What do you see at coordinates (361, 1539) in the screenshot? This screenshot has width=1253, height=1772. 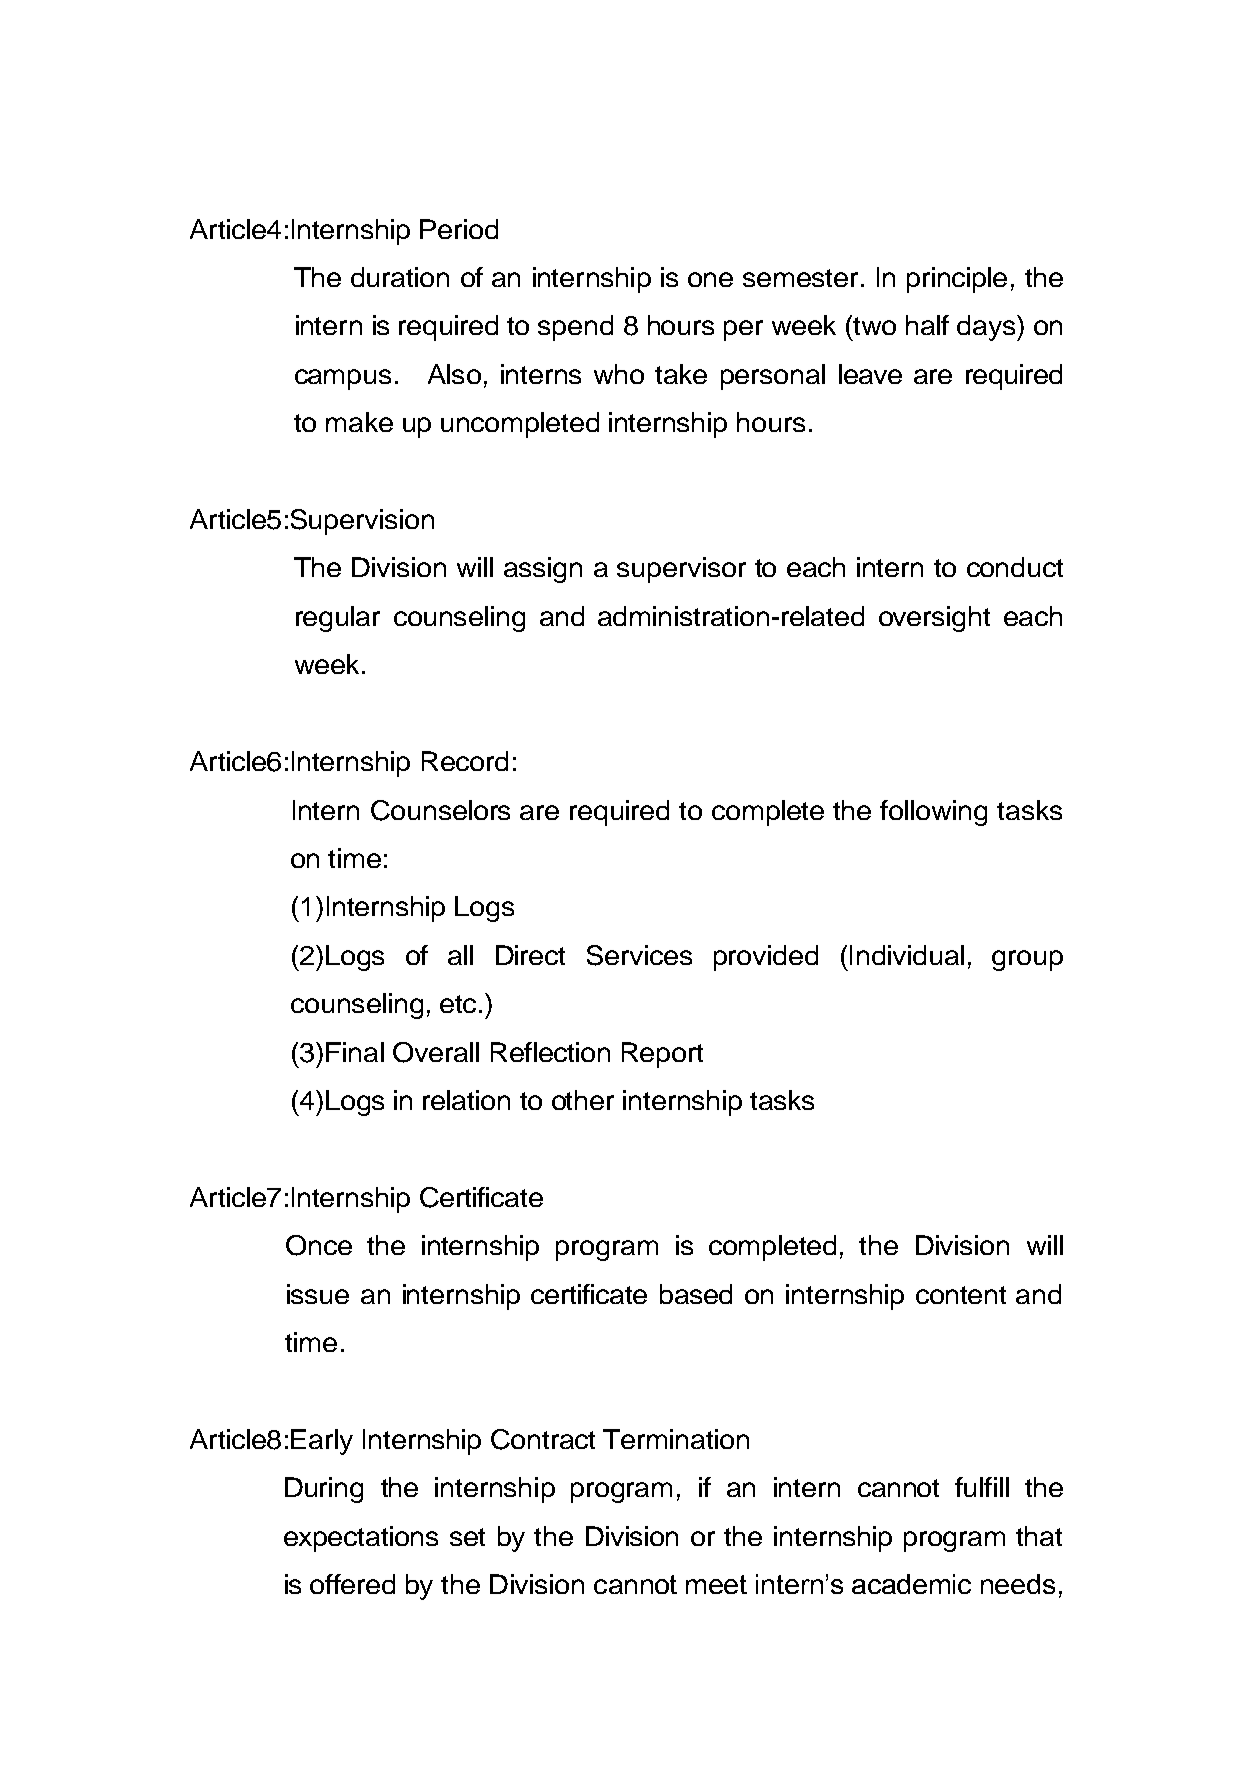 I see `expectations` at bounding box center [361, 1539].
